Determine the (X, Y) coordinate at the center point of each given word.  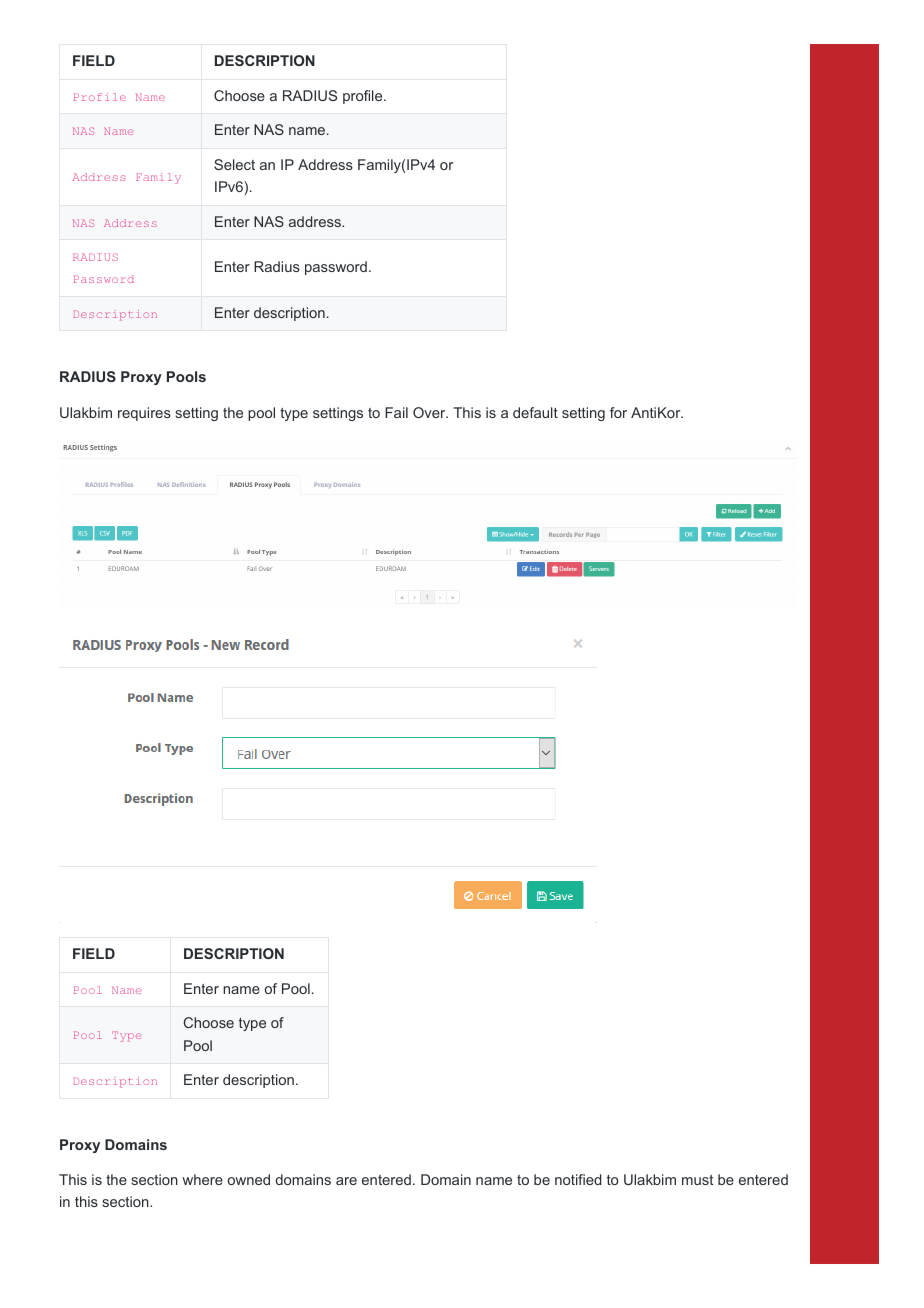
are (346, 1181)
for (618, 412)
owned (249, 1179)
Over (430, 412)
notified (578, 1179)
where (202, 1179)
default (535, 412)
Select (234, 164)
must (697, 1180)
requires (144, 414)
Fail (396, 412)
